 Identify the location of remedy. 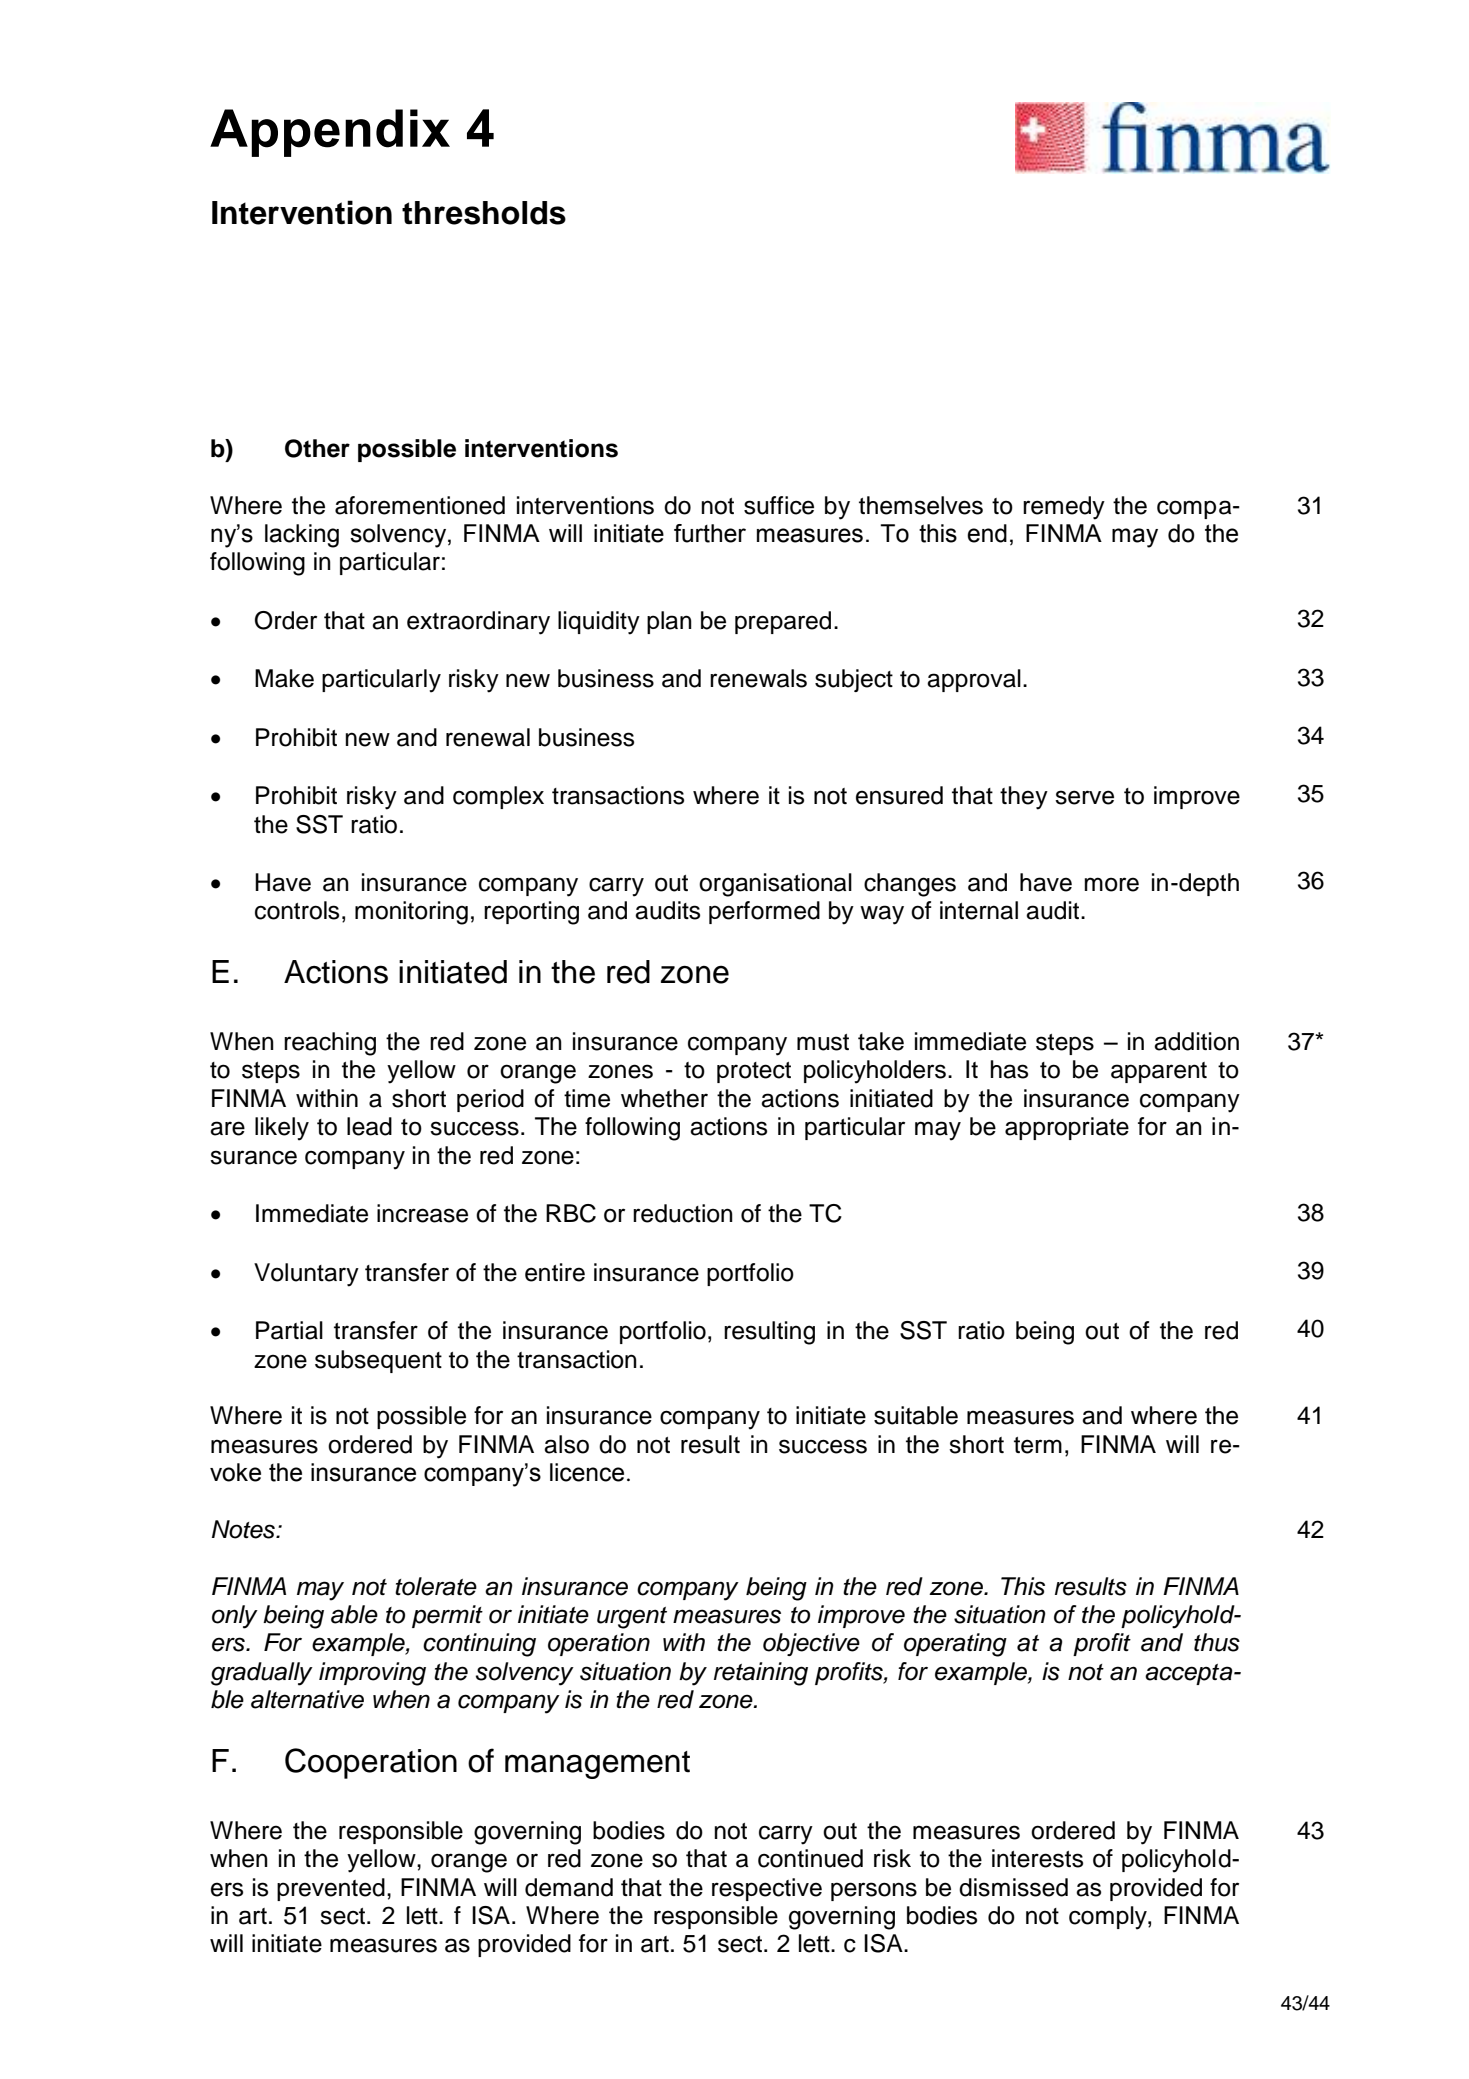
(1064, 508).
